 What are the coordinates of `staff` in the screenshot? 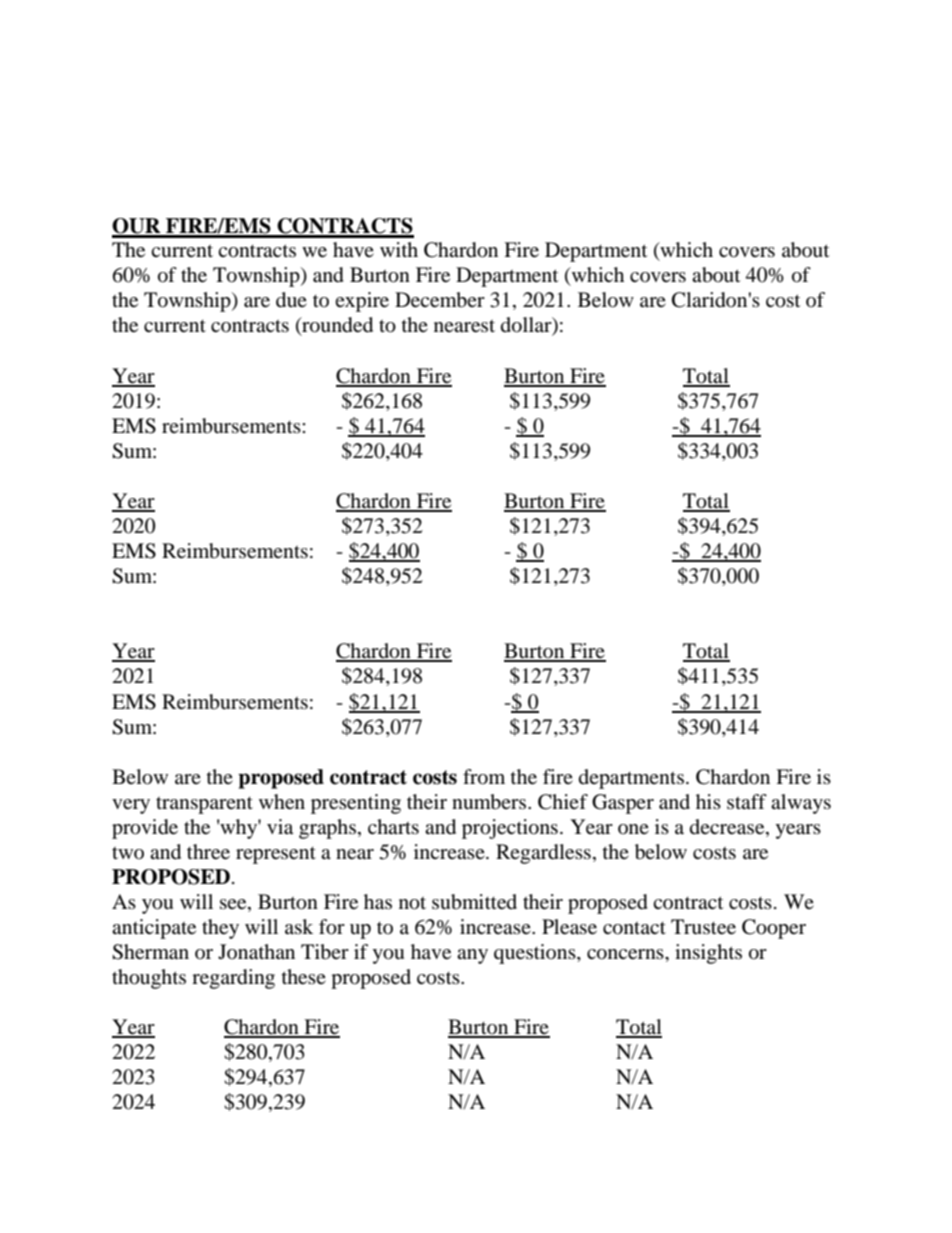 It's located at (747, 801).
